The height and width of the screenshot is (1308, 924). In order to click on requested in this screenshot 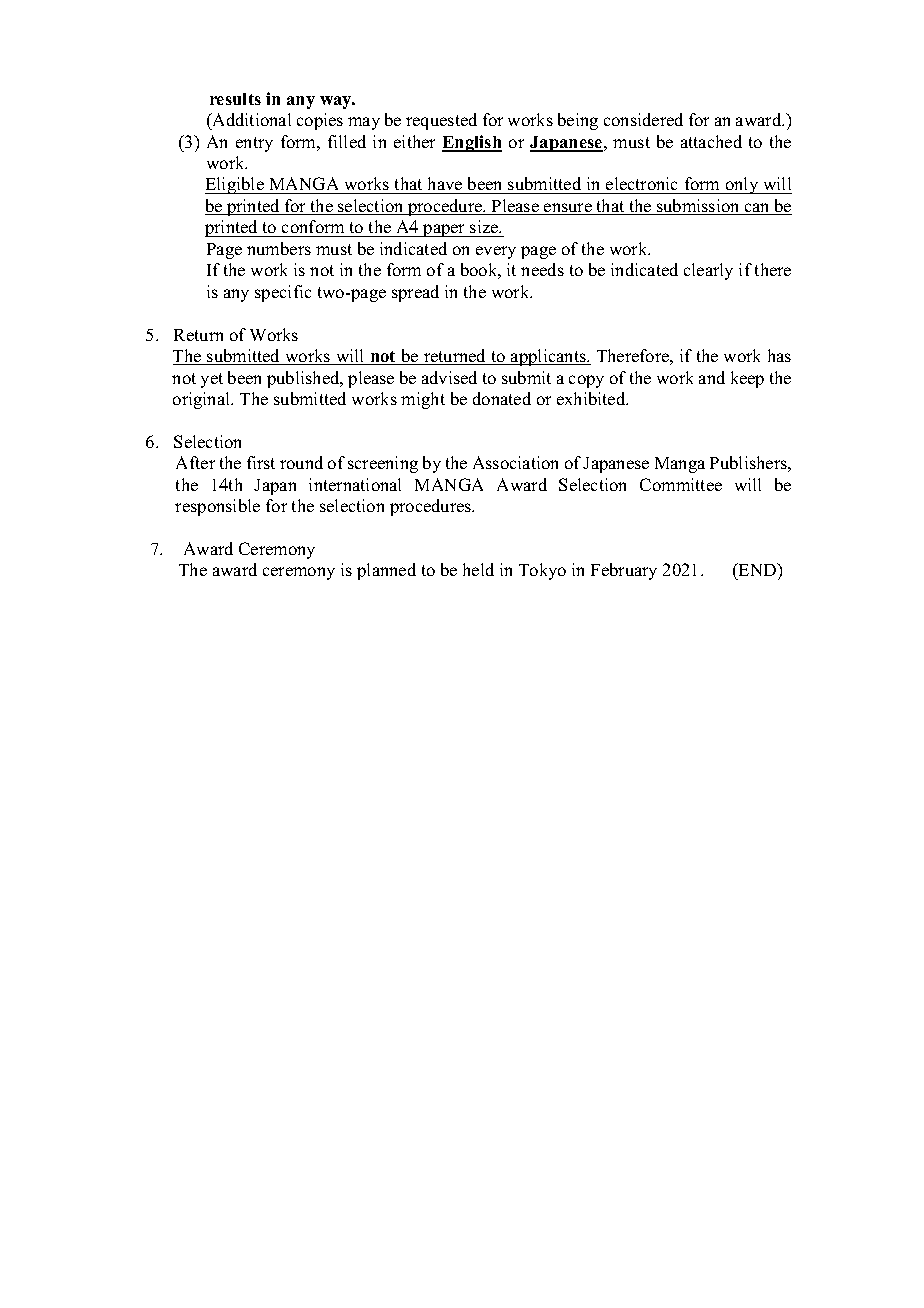, I will do `click(441, 121)`.
